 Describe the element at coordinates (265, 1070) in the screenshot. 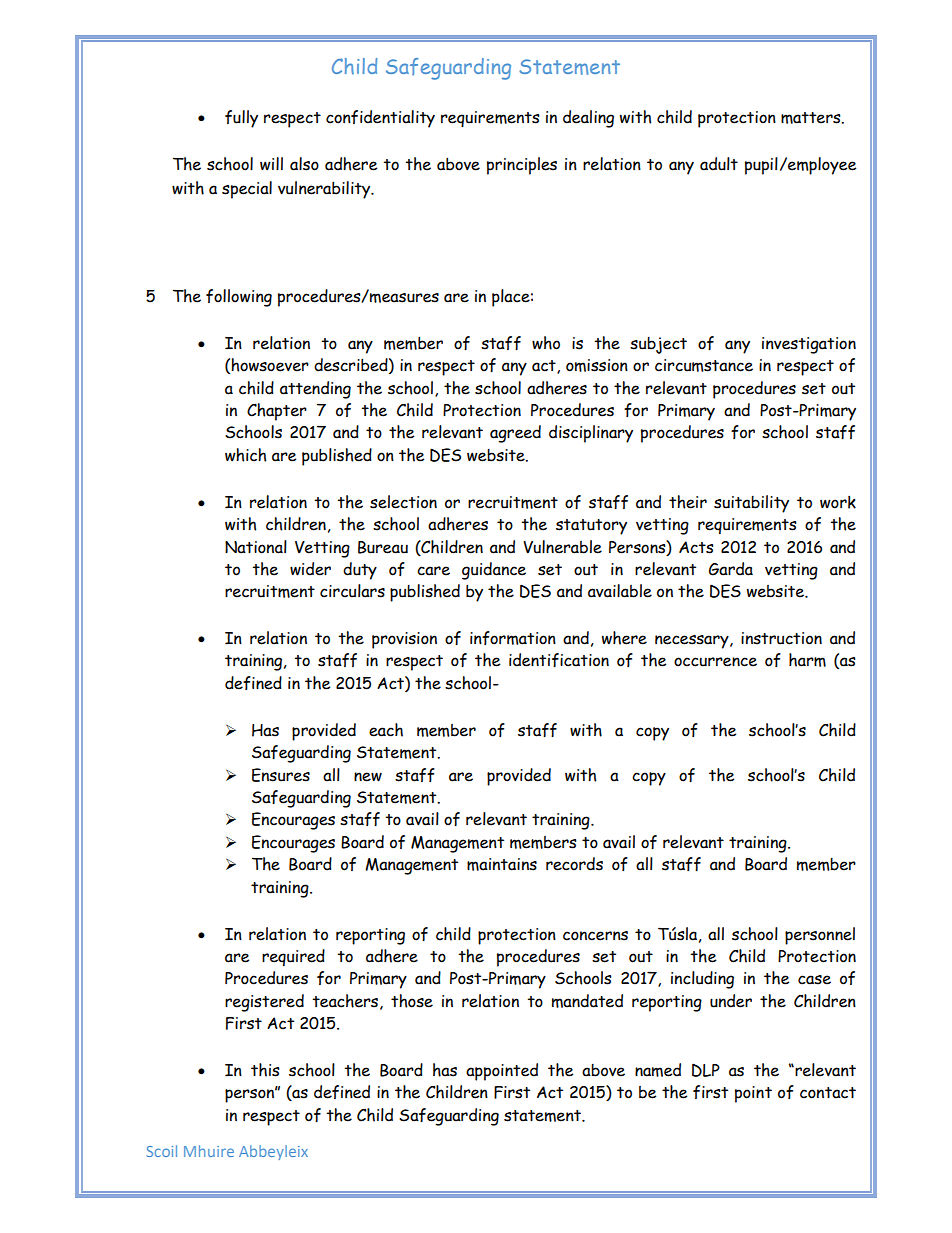

I see `this` at that location.
